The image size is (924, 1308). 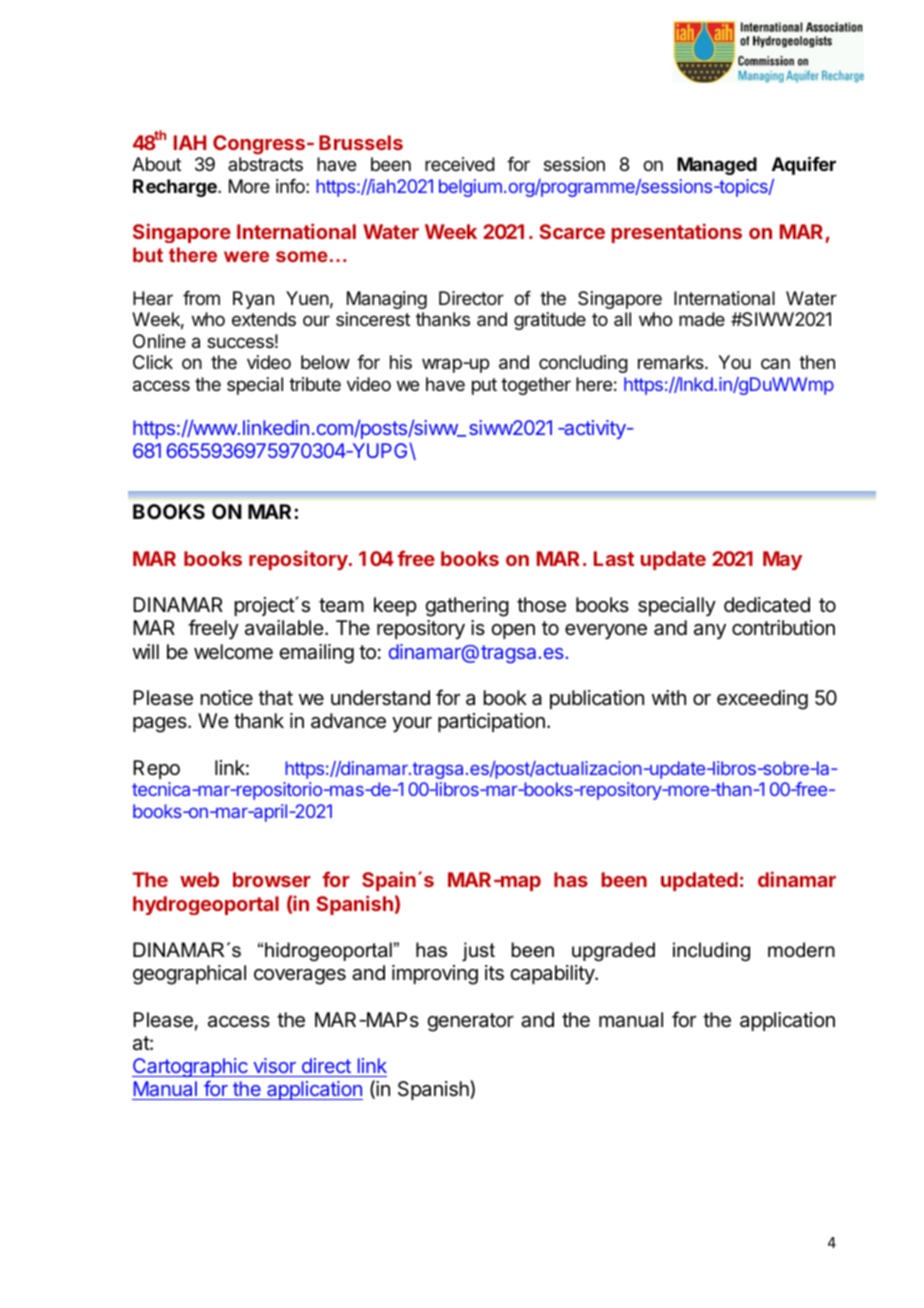 What do you see at coordinates (460, 164) in the screenshot?
I see `received` at bounding box center [460, 164].
